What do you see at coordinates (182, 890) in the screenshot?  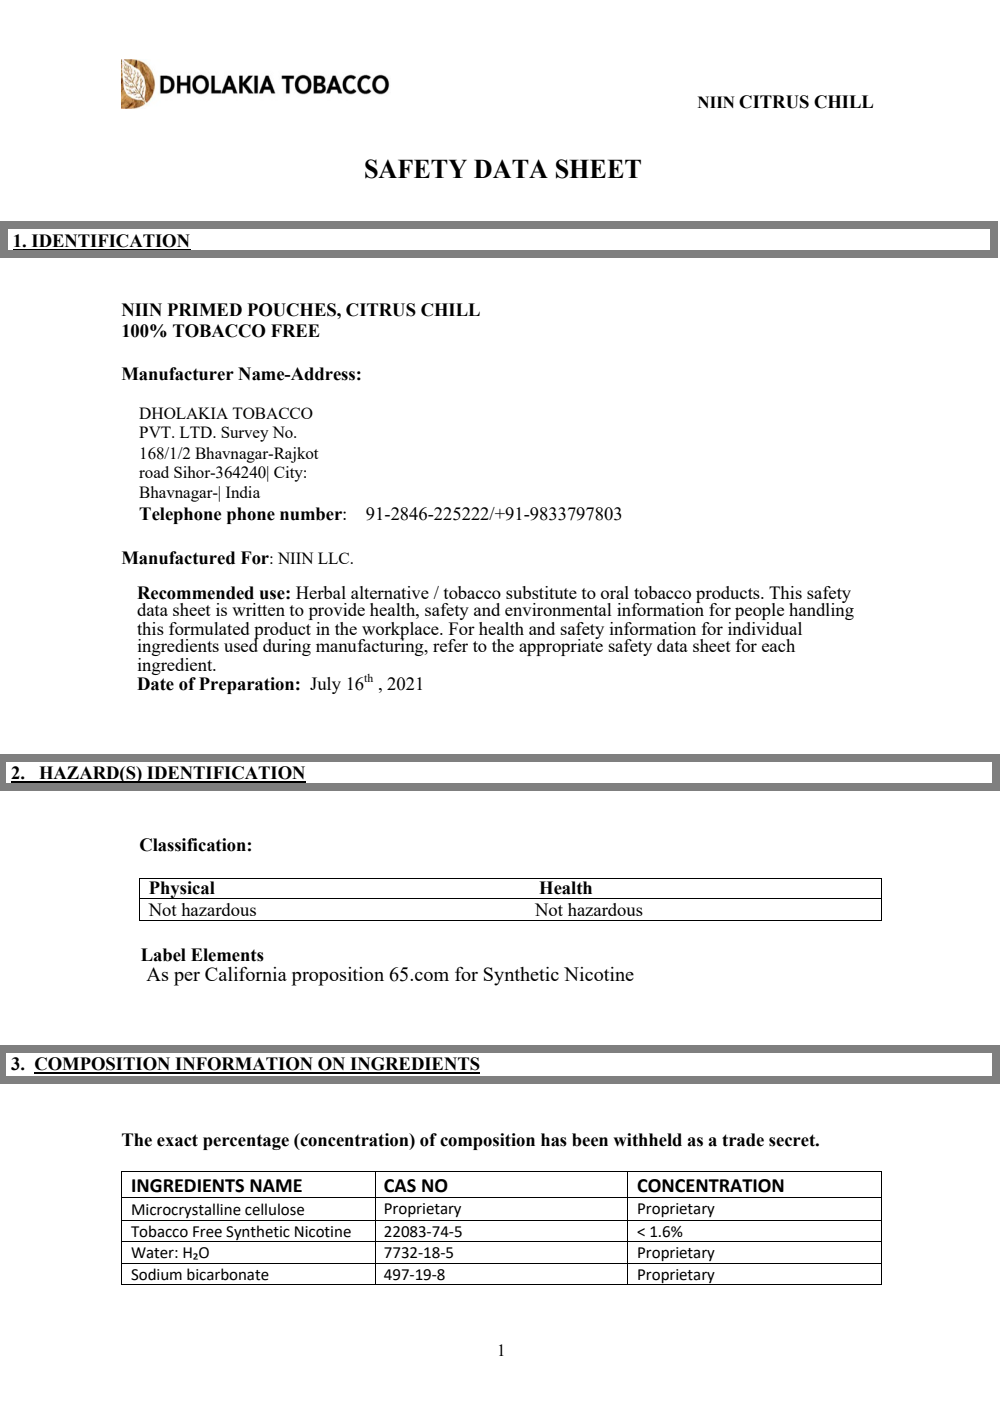 I see `Physical` at bounding box center [182, 890].
